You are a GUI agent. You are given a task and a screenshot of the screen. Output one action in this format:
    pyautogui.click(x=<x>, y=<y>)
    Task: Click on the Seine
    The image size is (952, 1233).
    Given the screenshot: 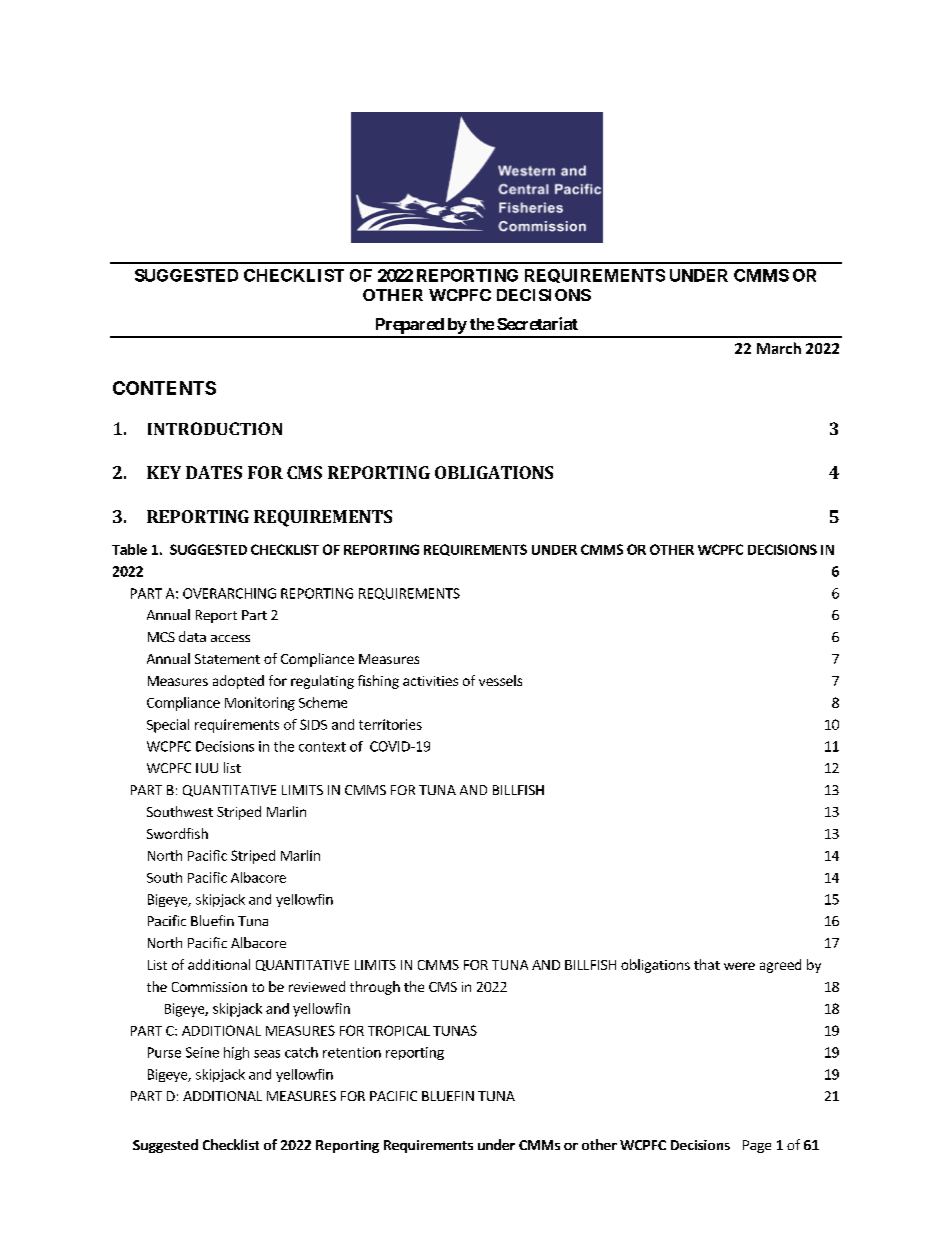 What is the action you would take?
    pyautogui.click(x=202, y=1052)
